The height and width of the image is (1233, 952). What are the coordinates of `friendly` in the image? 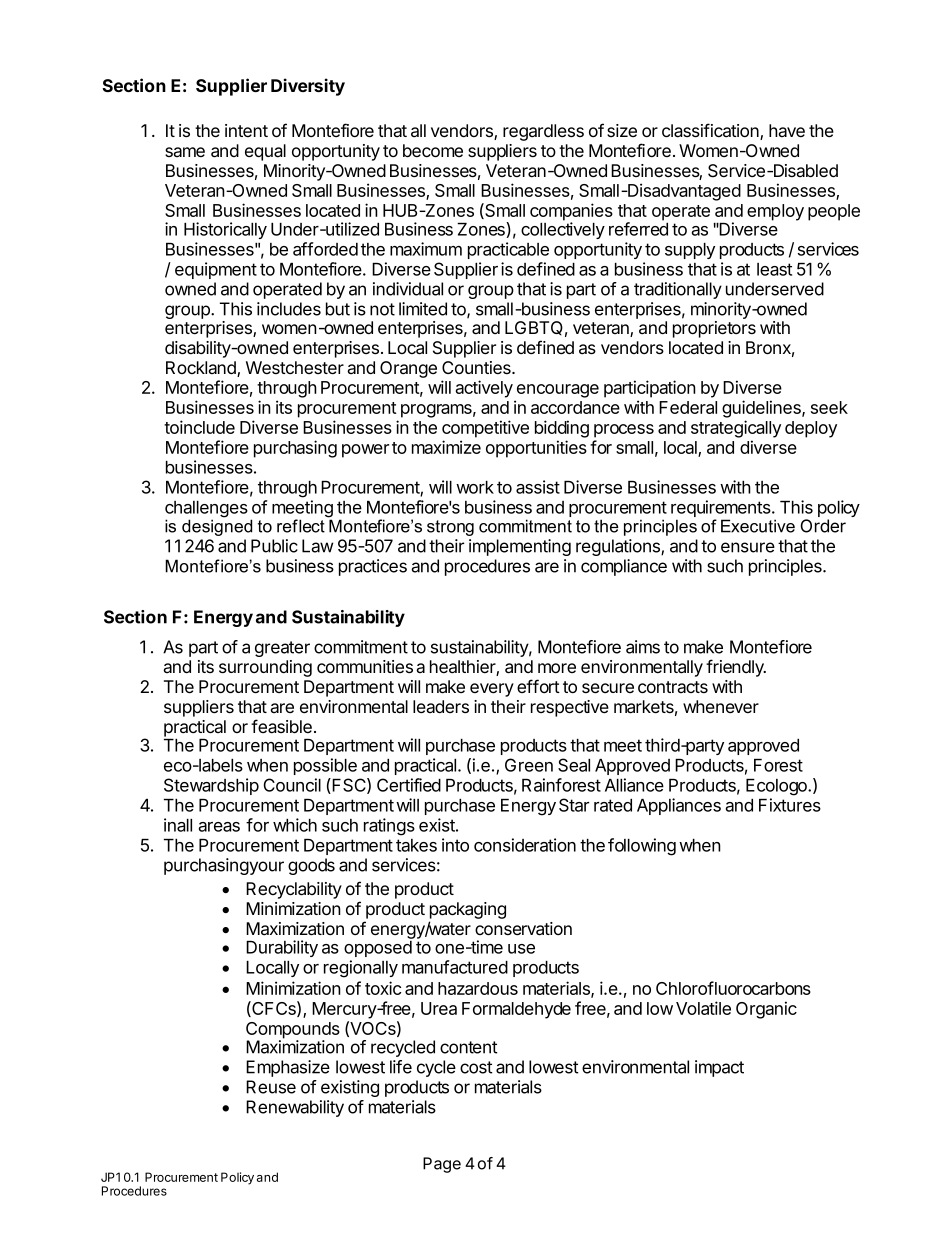 It's located at (736, 668).
